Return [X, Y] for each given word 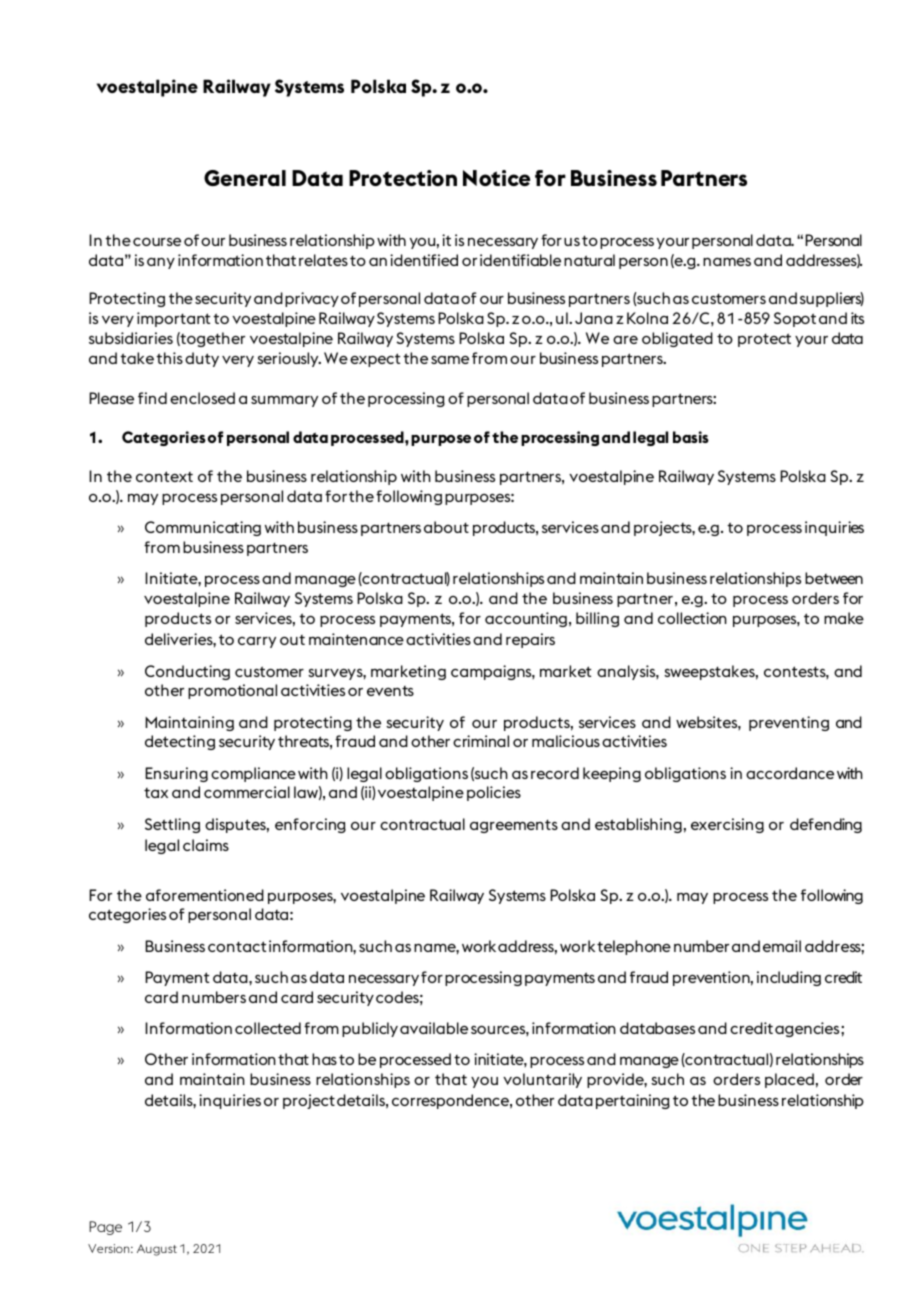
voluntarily [542, 1080]
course [157, 242]
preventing [789, 723]
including [789, 978]
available [434, 1028]
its [857, 318]
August [157, 1250]
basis [691, 437]
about [446, 527]
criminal [481, 741]
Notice [496, 178]
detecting [180, 742]
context [164, 476]
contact [237, 946]
